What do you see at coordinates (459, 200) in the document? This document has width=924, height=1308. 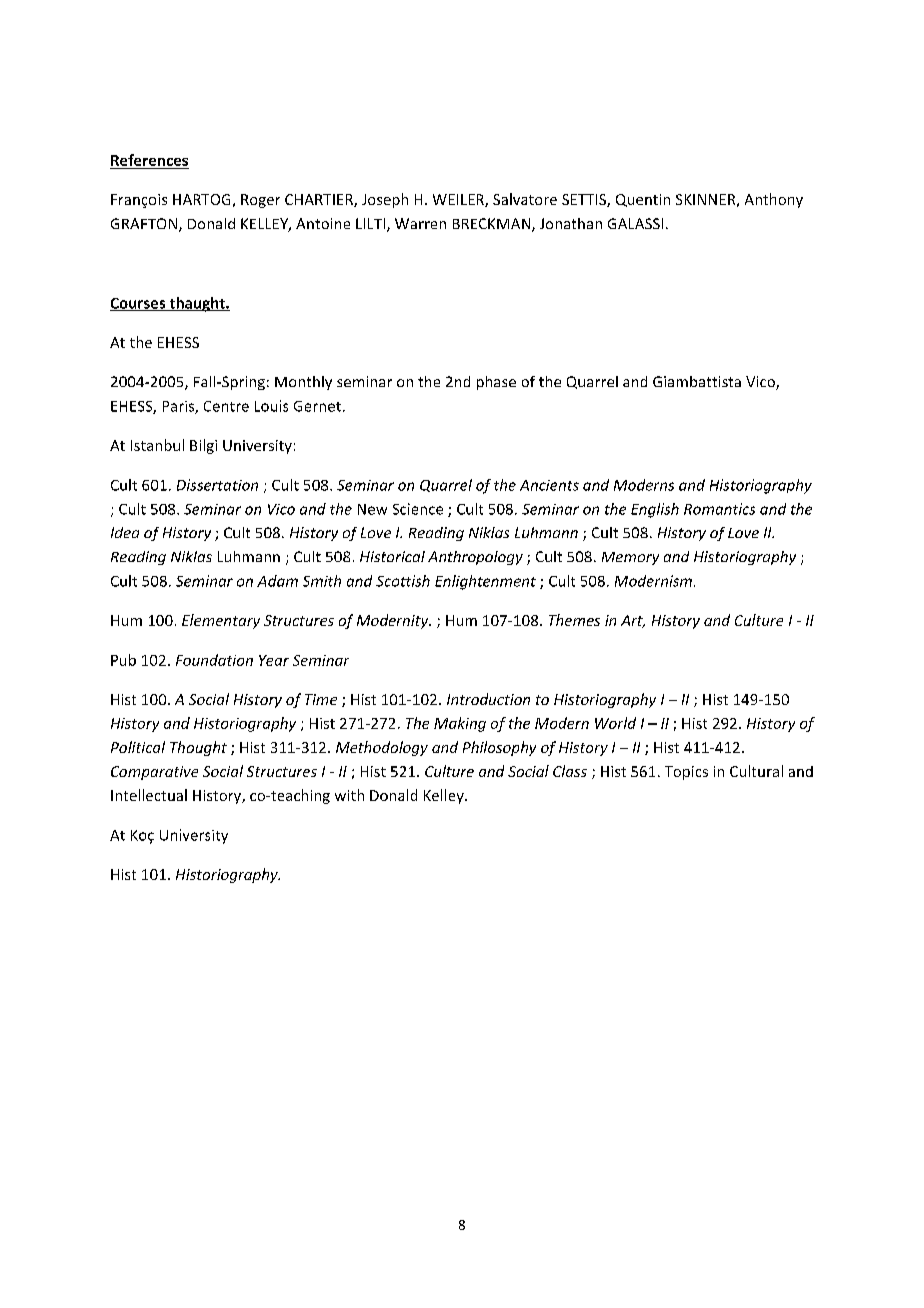 I see `WEILER` at bounding box center [459, 200].
